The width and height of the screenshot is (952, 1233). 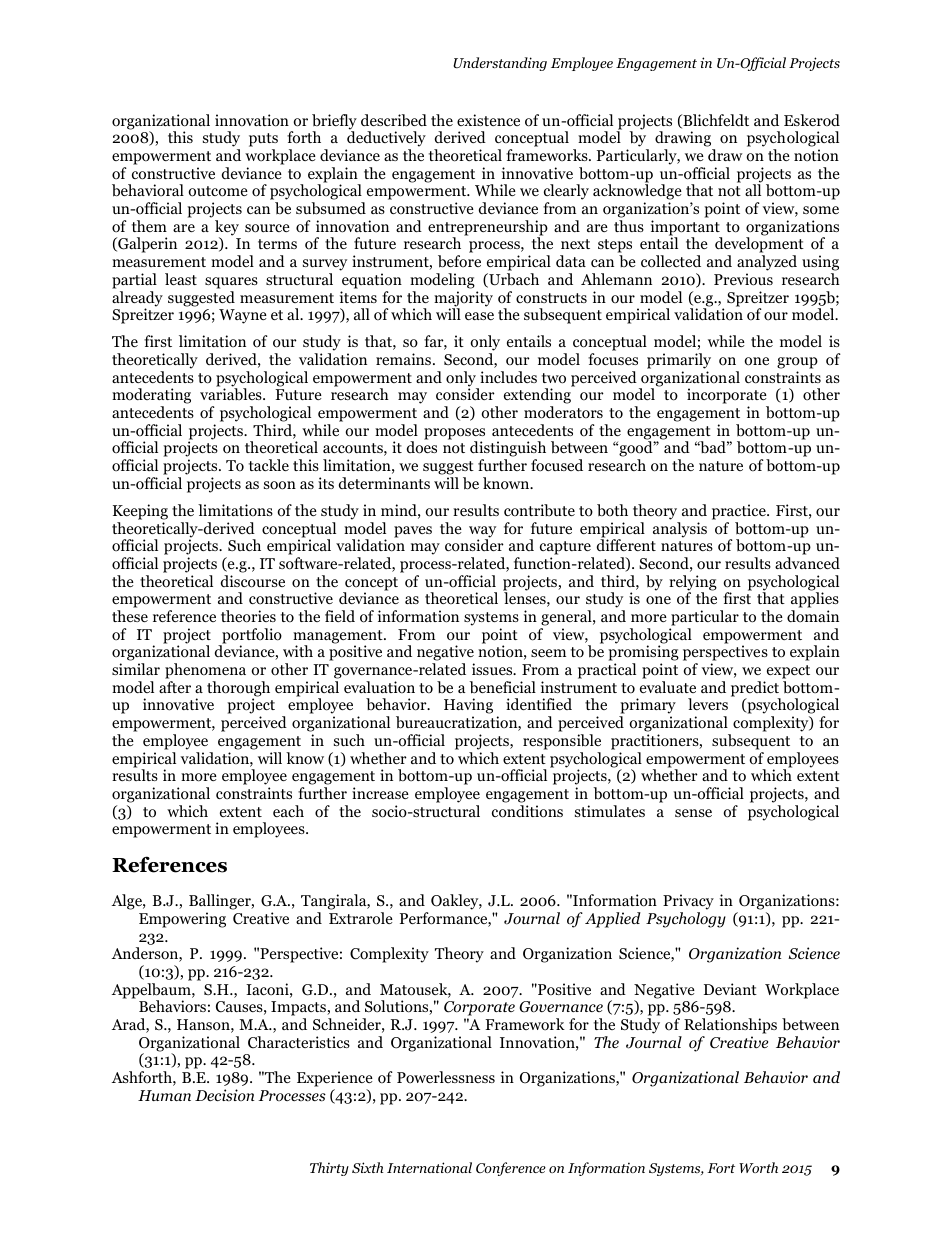 I want to click on levers, so click(x=708, y=704).
